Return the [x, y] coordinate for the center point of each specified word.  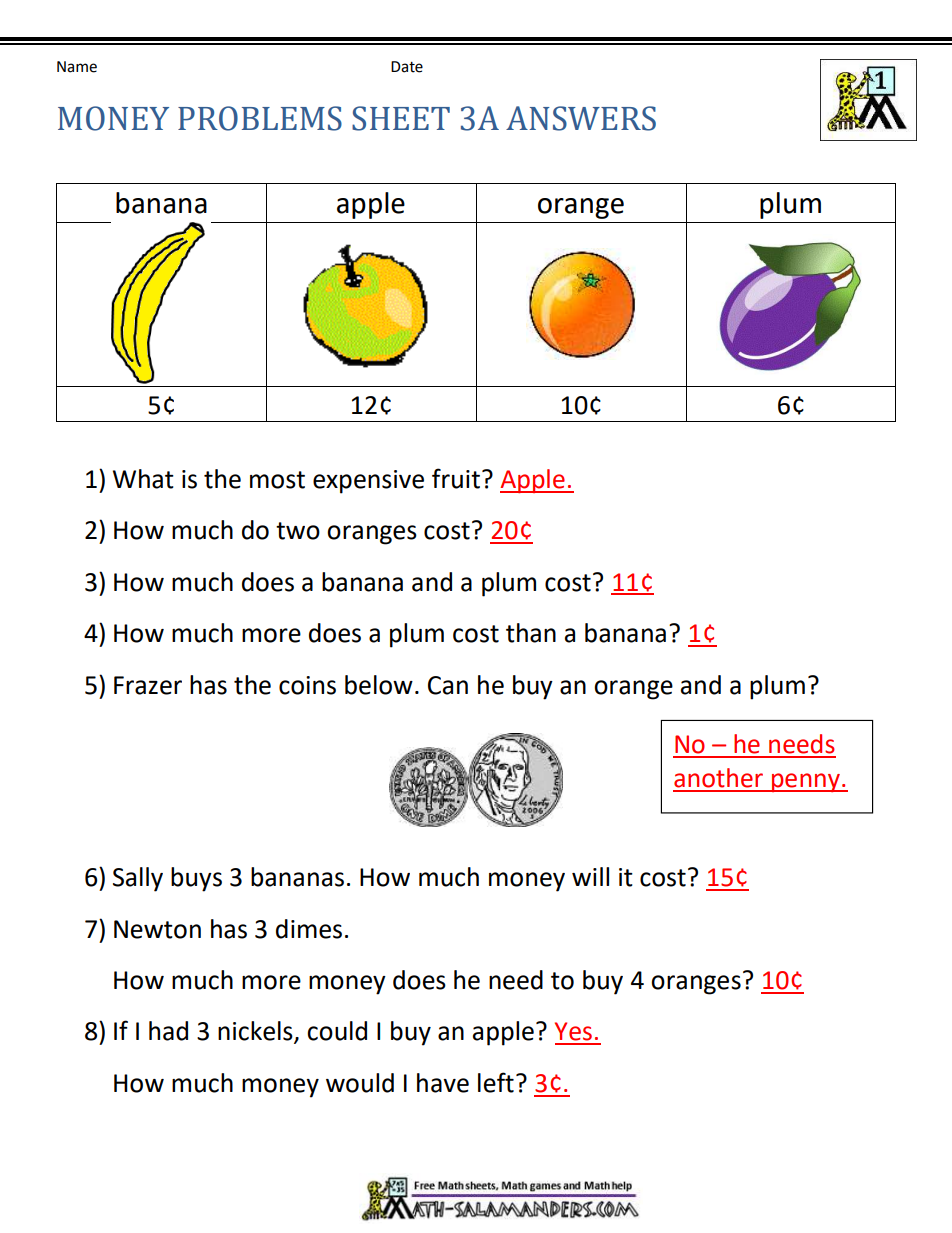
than [531, 633]
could [337, 1031]
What [143, 479]
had [168, 1031]
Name [77, 67]
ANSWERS [581, 118]
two [298, 531]
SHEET [401, 118]
